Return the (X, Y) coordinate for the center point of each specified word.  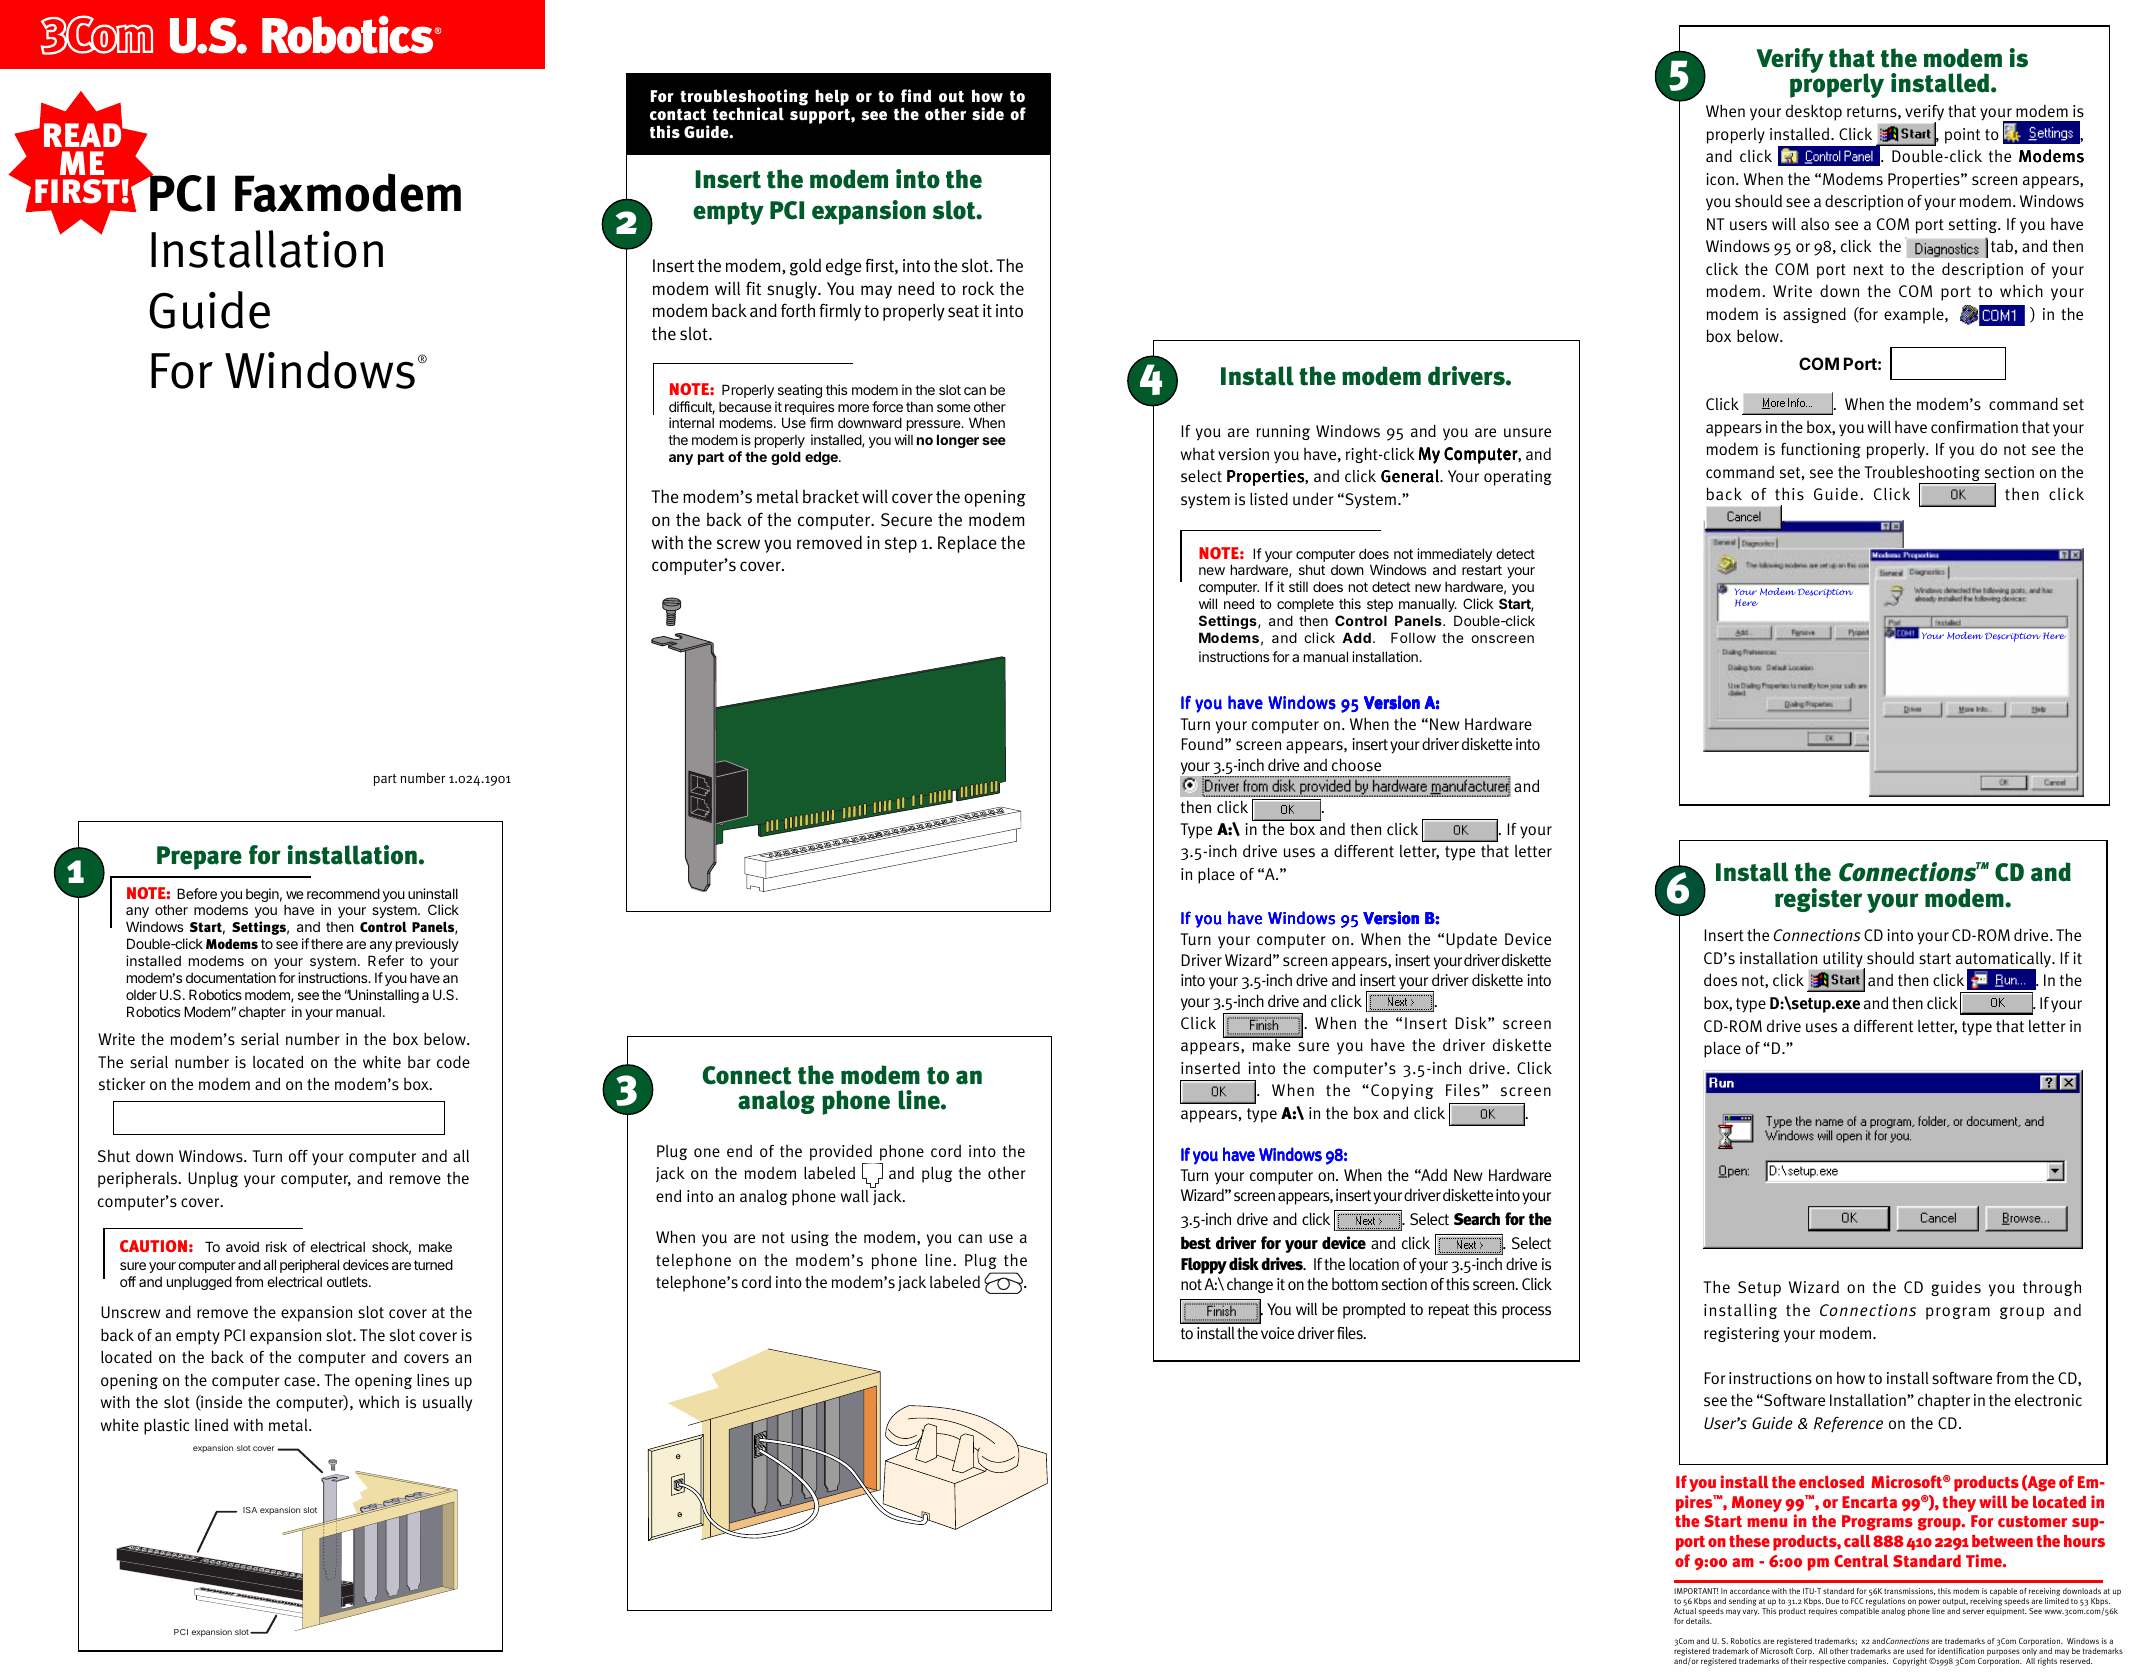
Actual (1685, 1611)
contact (678, 114)
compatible (1859, 1610)
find (916, 95)
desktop (1814, 112)
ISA (250, 1510)
